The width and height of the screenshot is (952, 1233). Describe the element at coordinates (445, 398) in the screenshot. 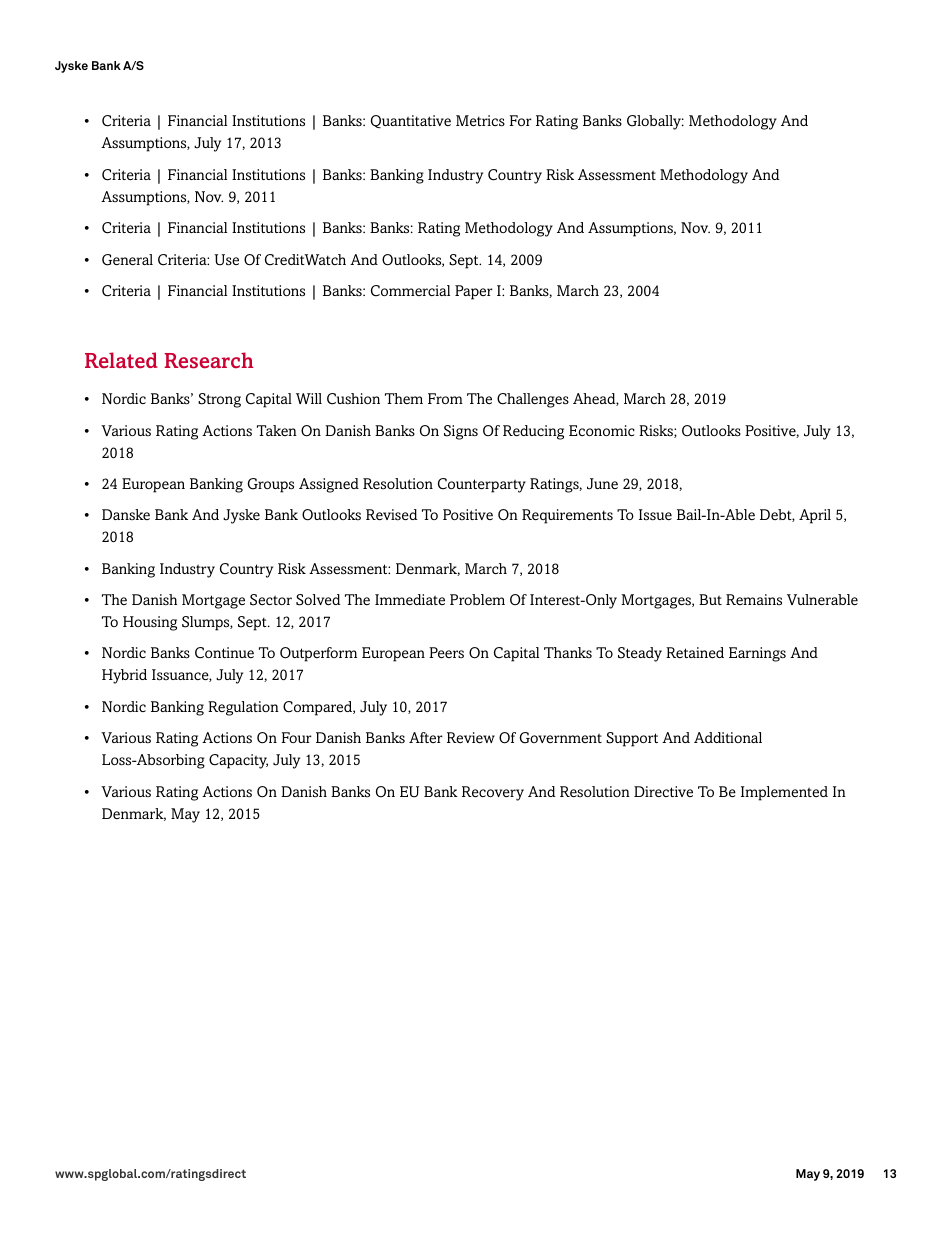

I see `From` at that location.
